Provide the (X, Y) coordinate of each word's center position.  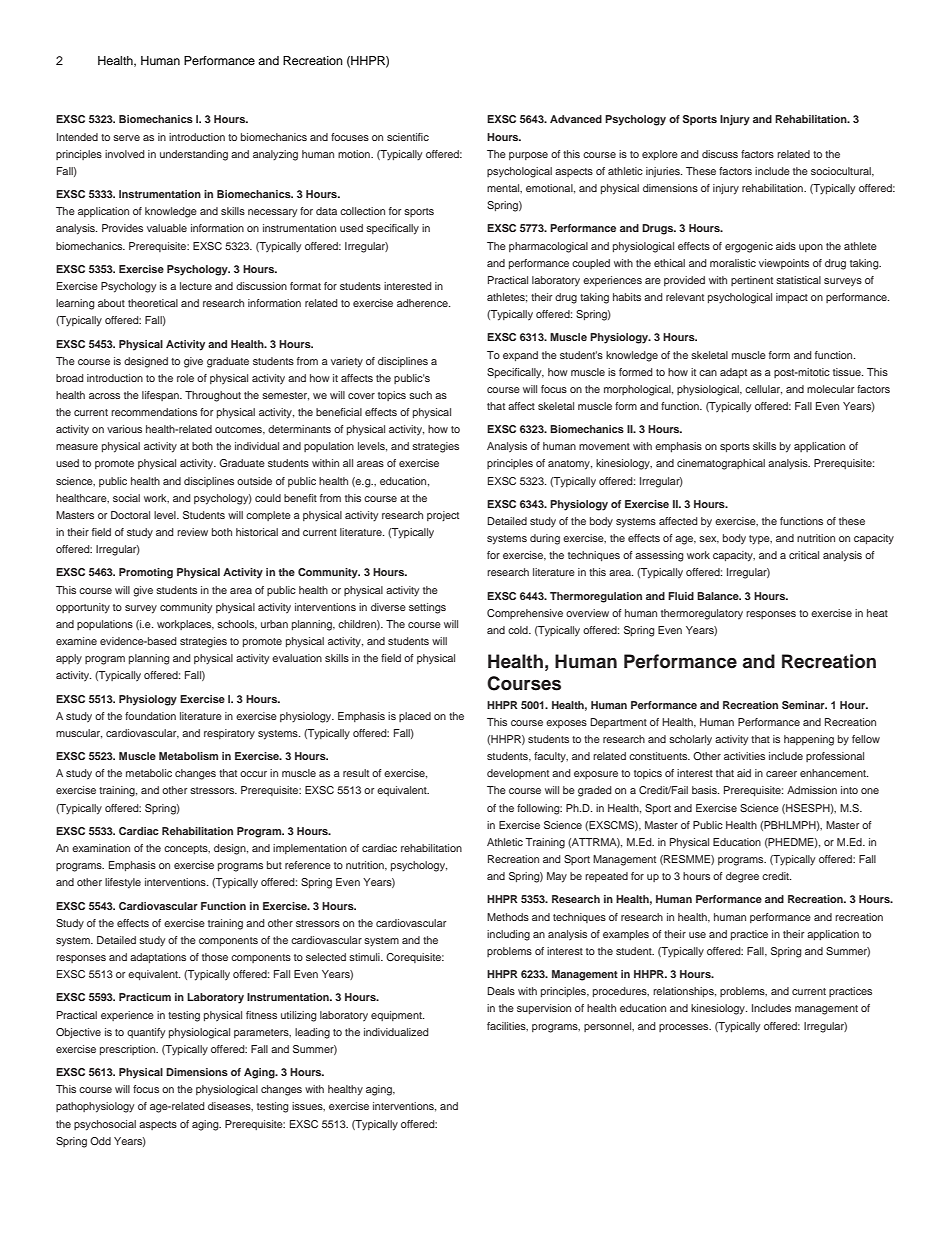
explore (660, 155)
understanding (194, 155)
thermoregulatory (702, 614)
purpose (528, 156)
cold (519, 630)
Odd (100, 1141)
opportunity (83, 608)
